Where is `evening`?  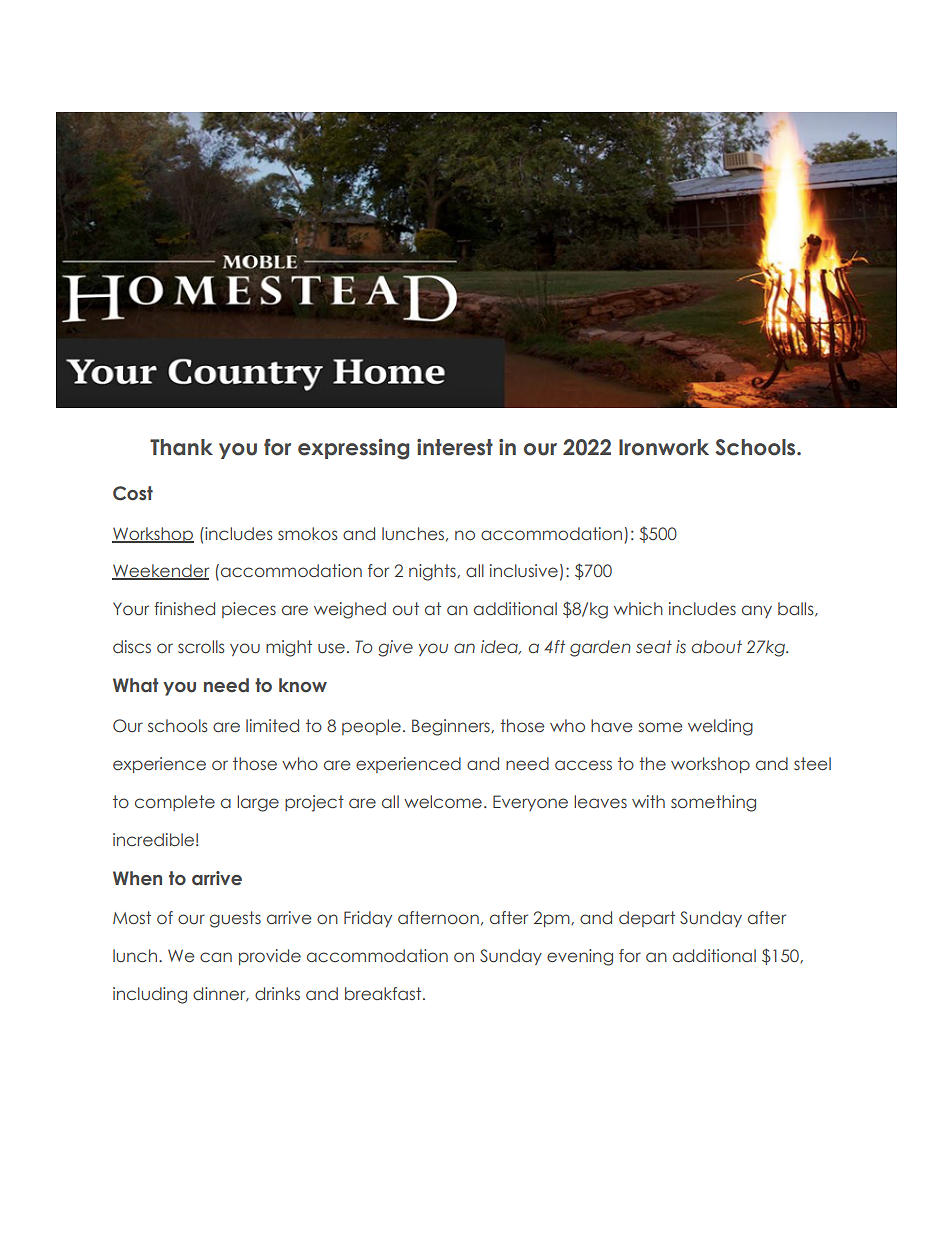 evening is located at coordinates (580, 957).
